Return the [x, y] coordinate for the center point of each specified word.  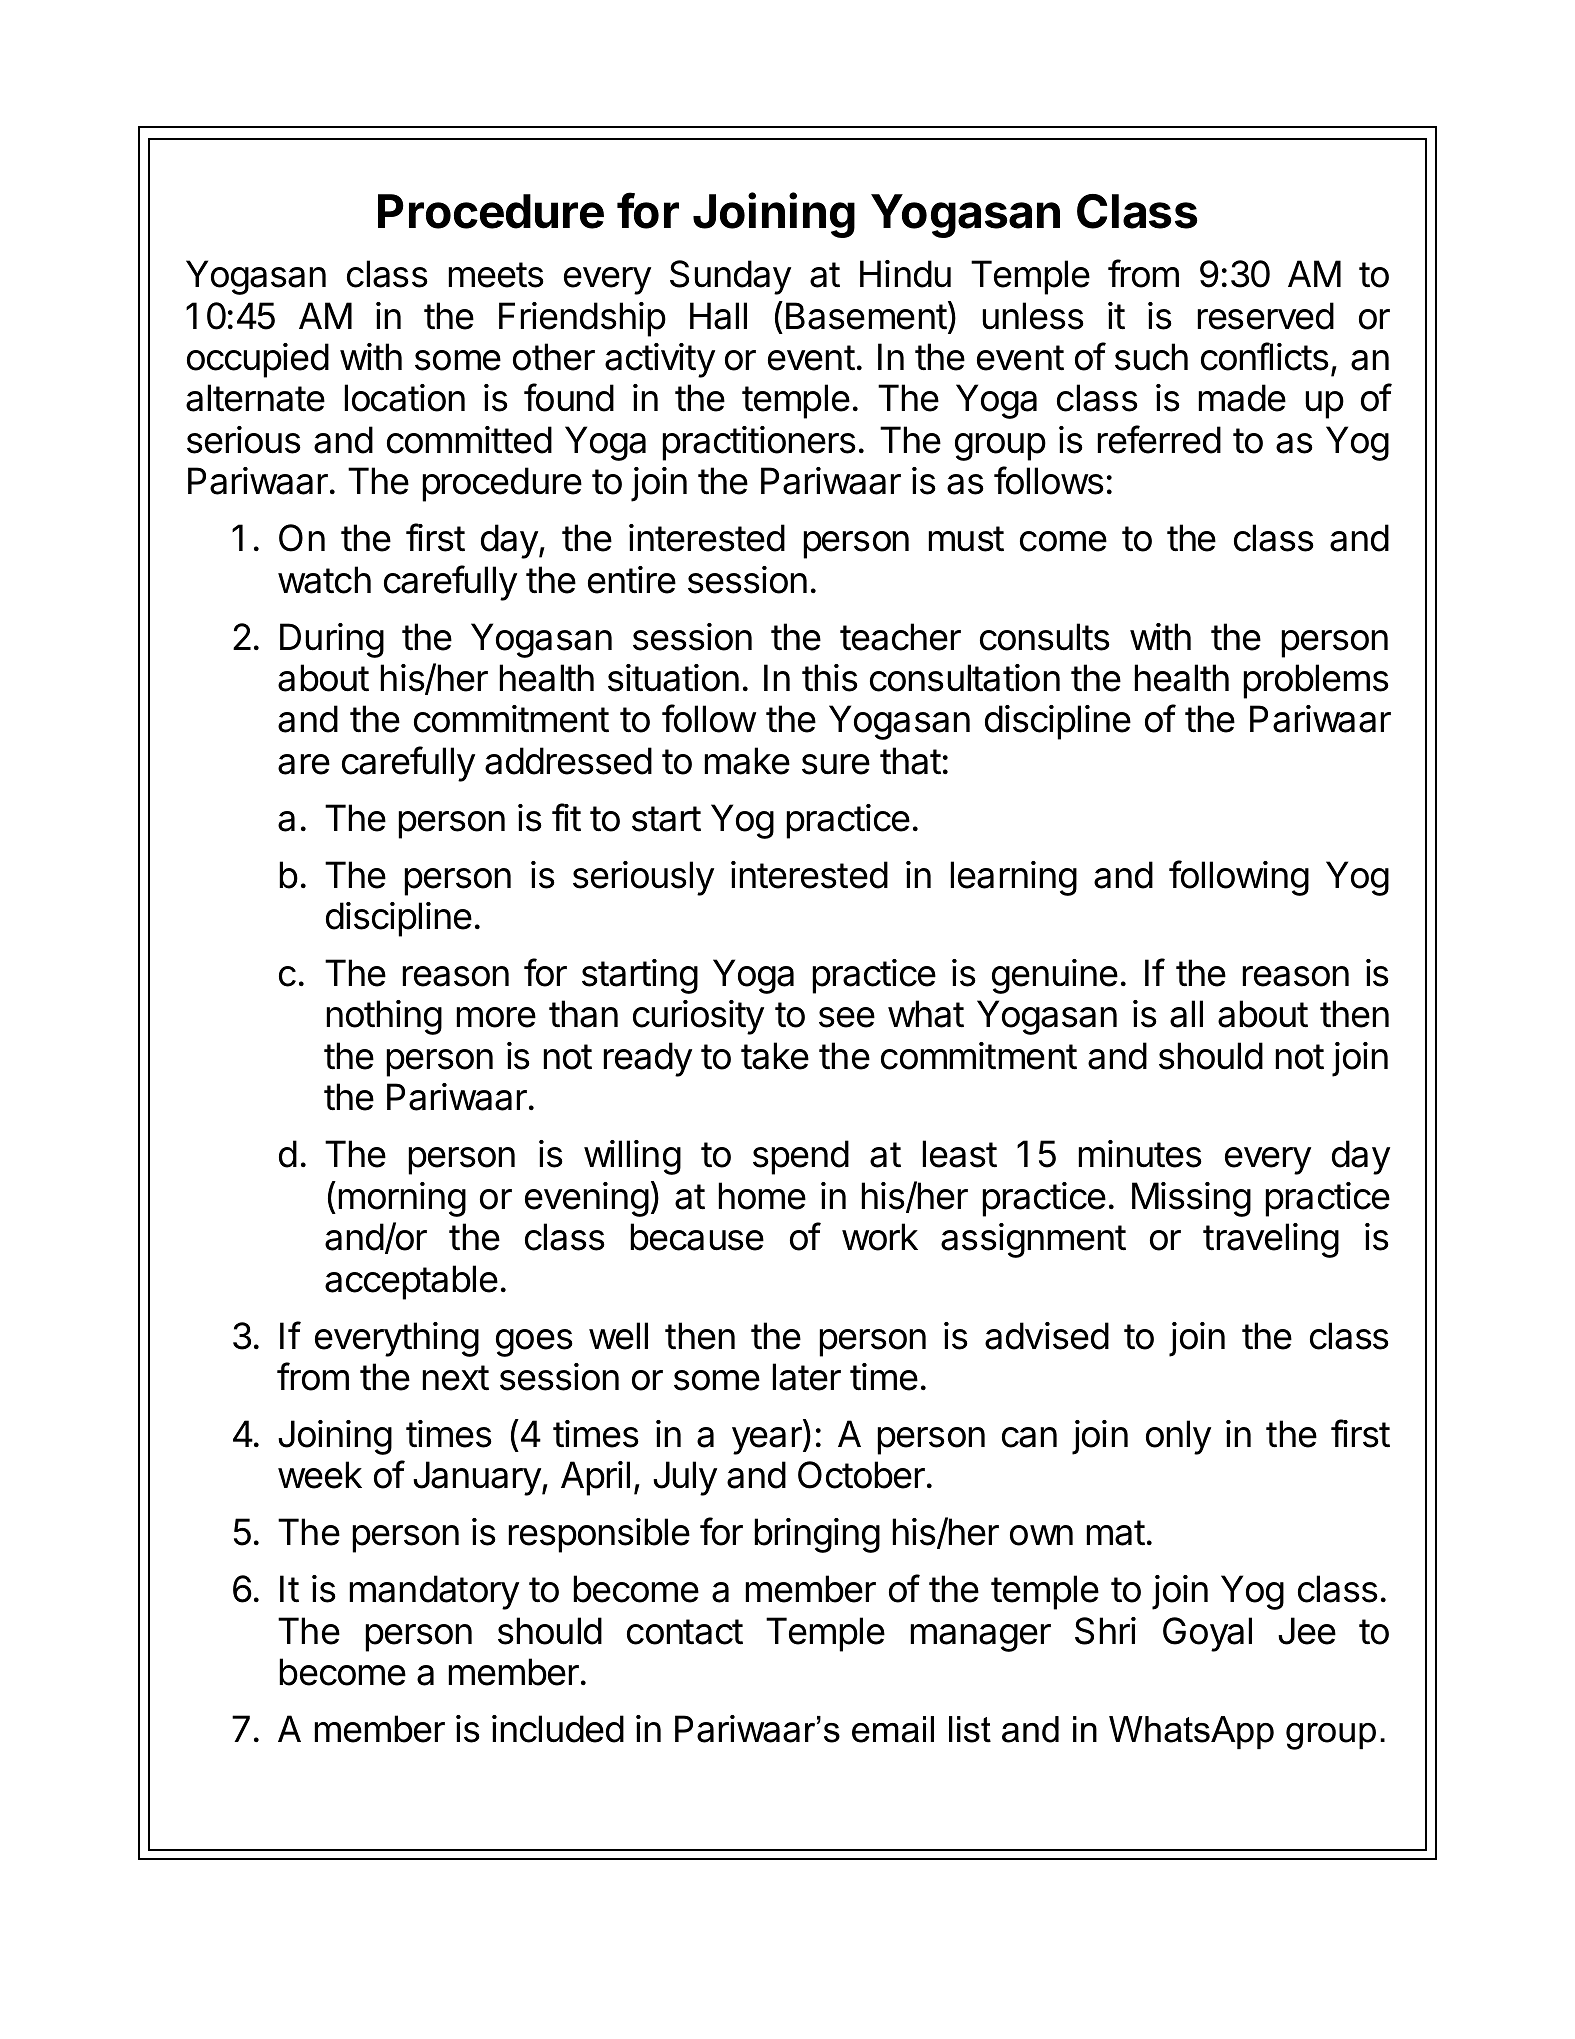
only [1178, 1437]
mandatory [434, 1592]
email [893, 1729]
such [1151, 357]
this [830, 678]
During [332, 640]
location [404, 398]
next [455, 1378]
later [806, 1377]
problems [1316, 681]
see [847, 1017]
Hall [718, 316]
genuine [1055, 976]
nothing [384, 1017]
